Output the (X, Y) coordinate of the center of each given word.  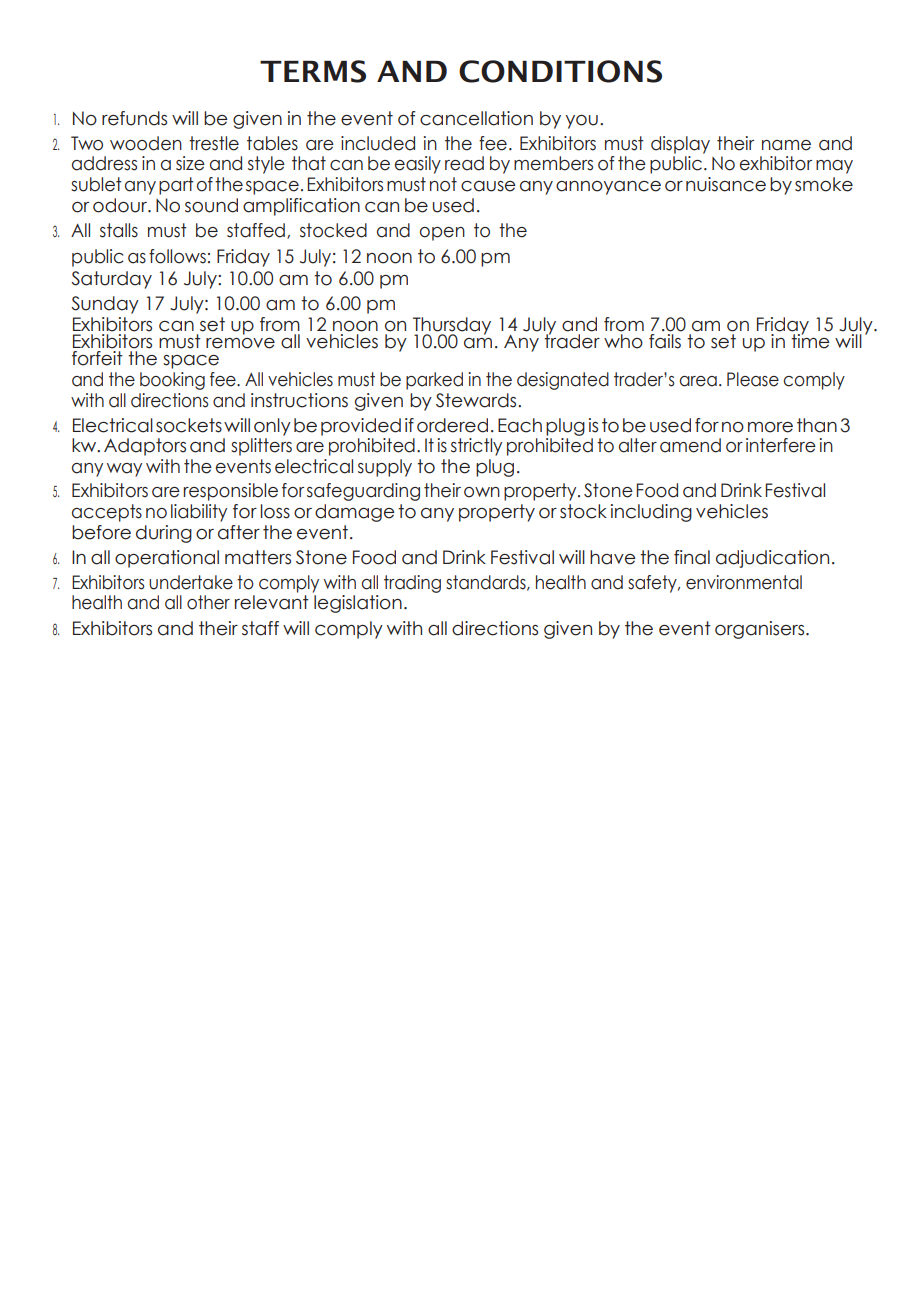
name (786, 145)
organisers (761, 630)
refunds (134, 118)
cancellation (476, 118)
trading (412, 584)
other (208, 602)
